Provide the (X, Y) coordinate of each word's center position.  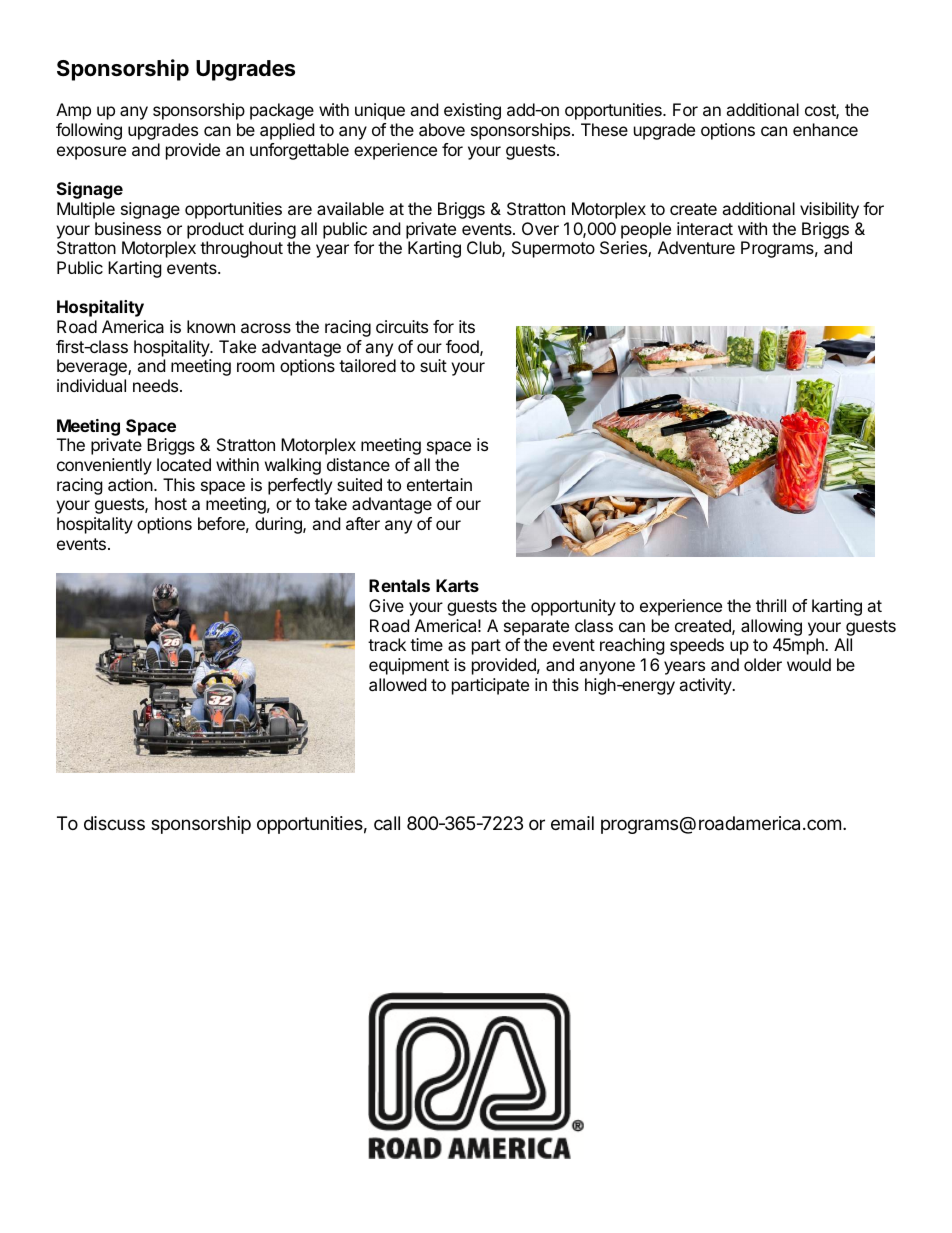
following (89, 131)
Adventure (696, 247)
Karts (457, 585)
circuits (402, 326)
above (442, 129)
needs (155, 385)
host (171, 503)
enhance (825, 129)
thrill (771, 605)
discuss (114, 823)
